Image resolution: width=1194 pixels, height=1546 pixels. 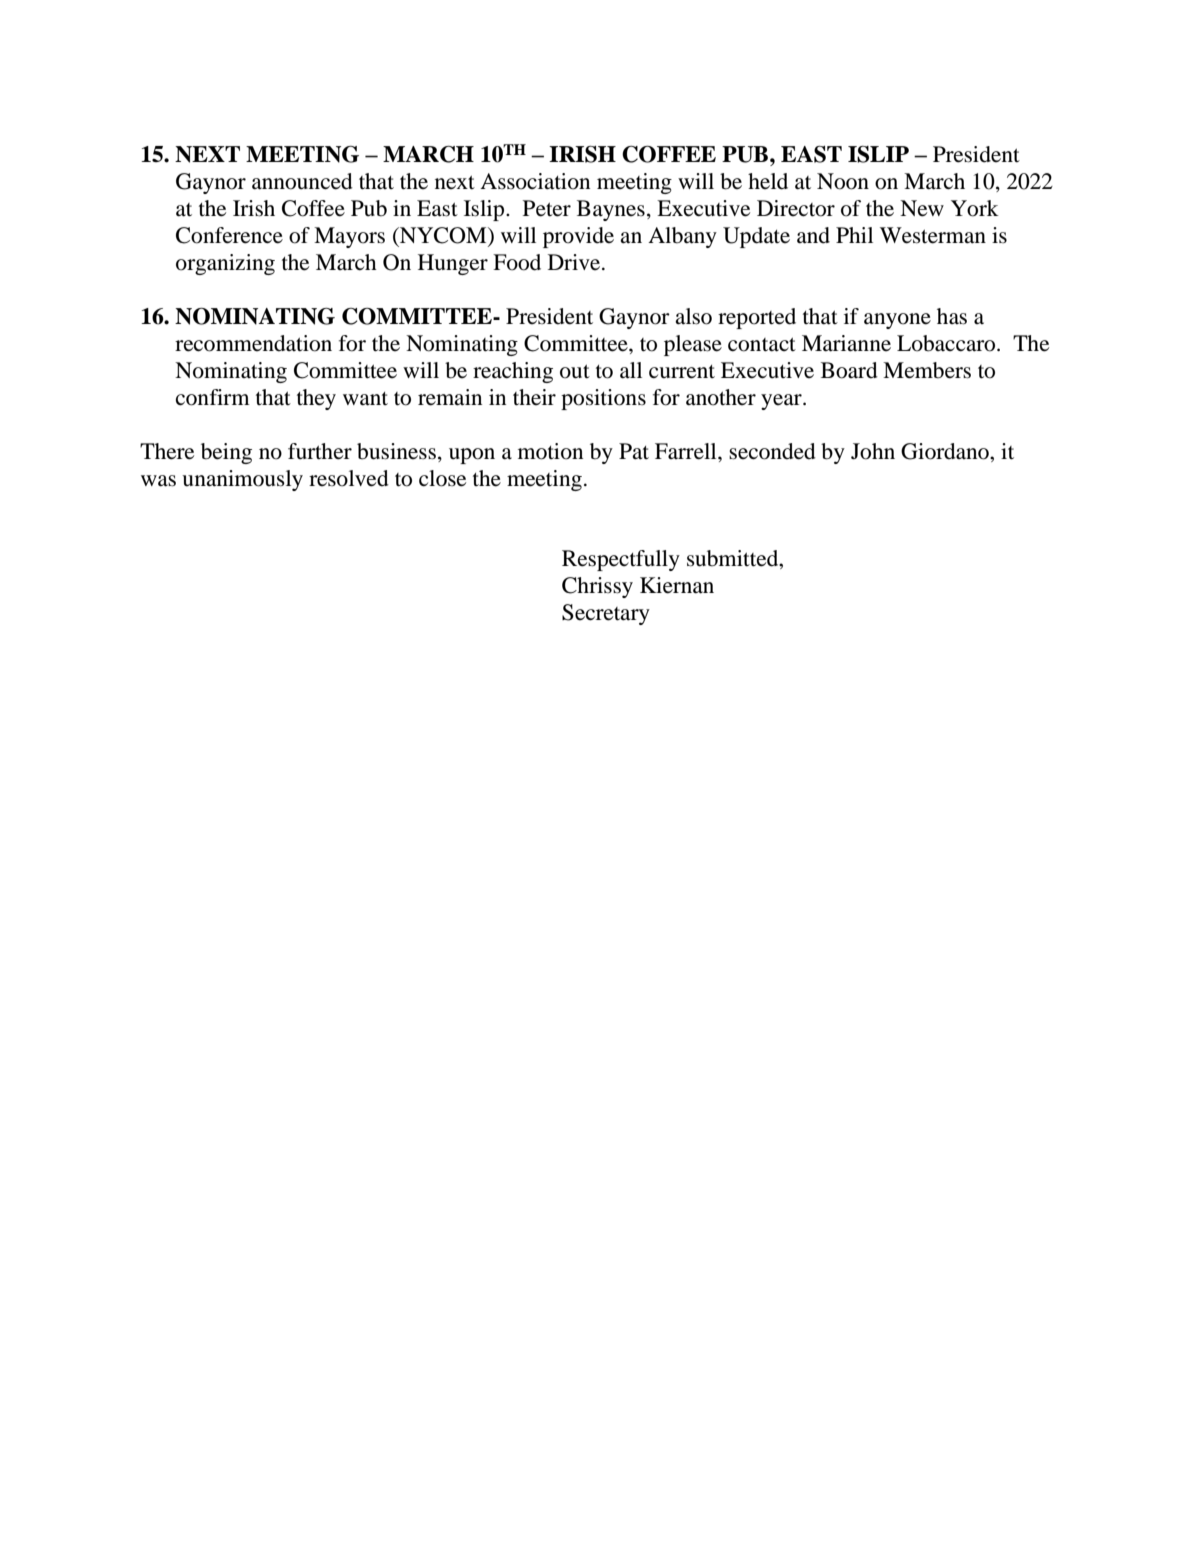 What do you see at coordinates (534, 397) in the screenshot?
I see `their` at bounding box center [534, 397].
